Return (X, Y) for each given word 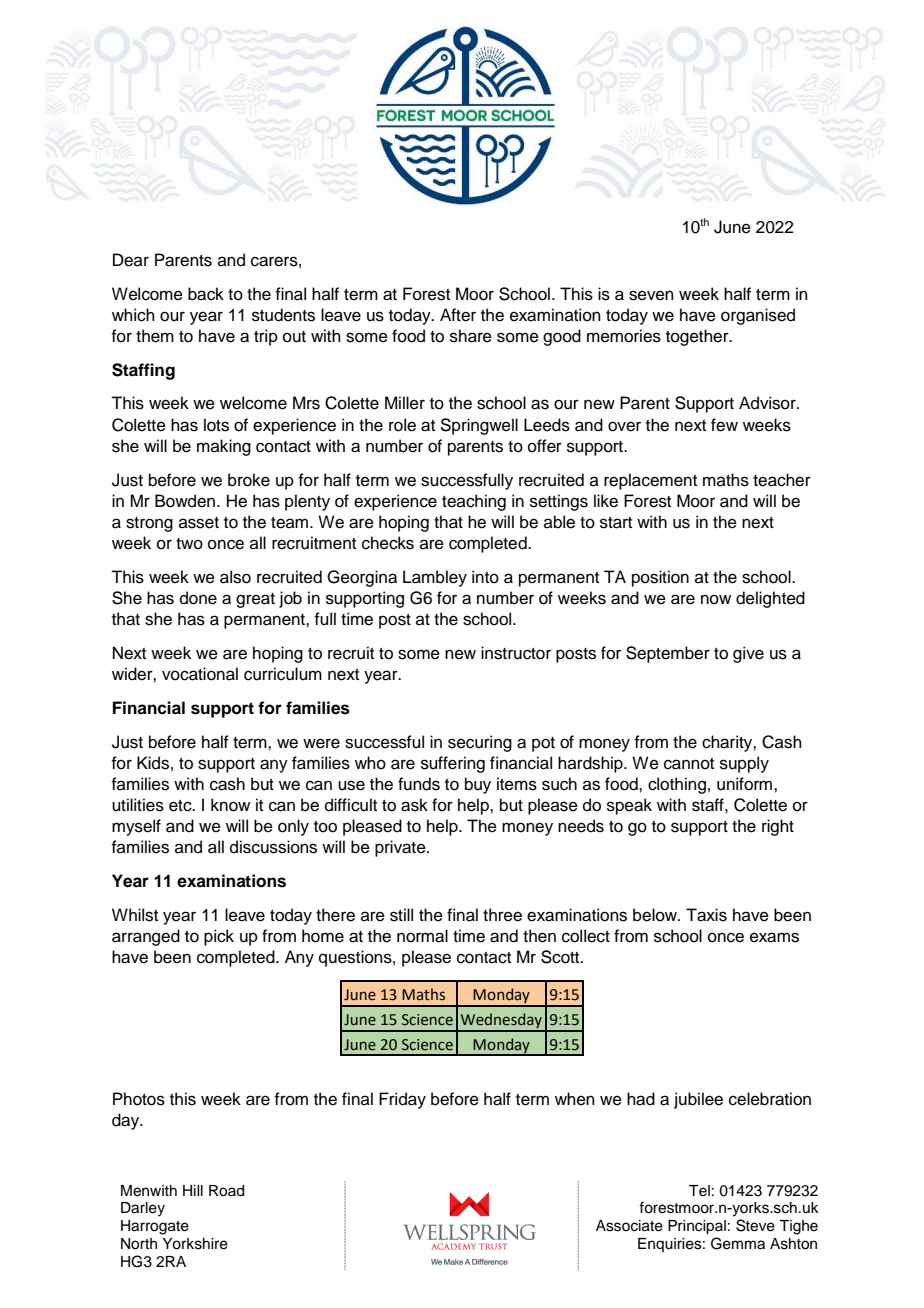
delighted (770, 599)
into (485, 577)
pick (219, 937)
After (458, 315)
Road (226, 1191)
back (206, 294)
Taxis (706, 915)
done (198, 598)
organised (758, 316)
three (502, 915)
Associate (629, 1226)
